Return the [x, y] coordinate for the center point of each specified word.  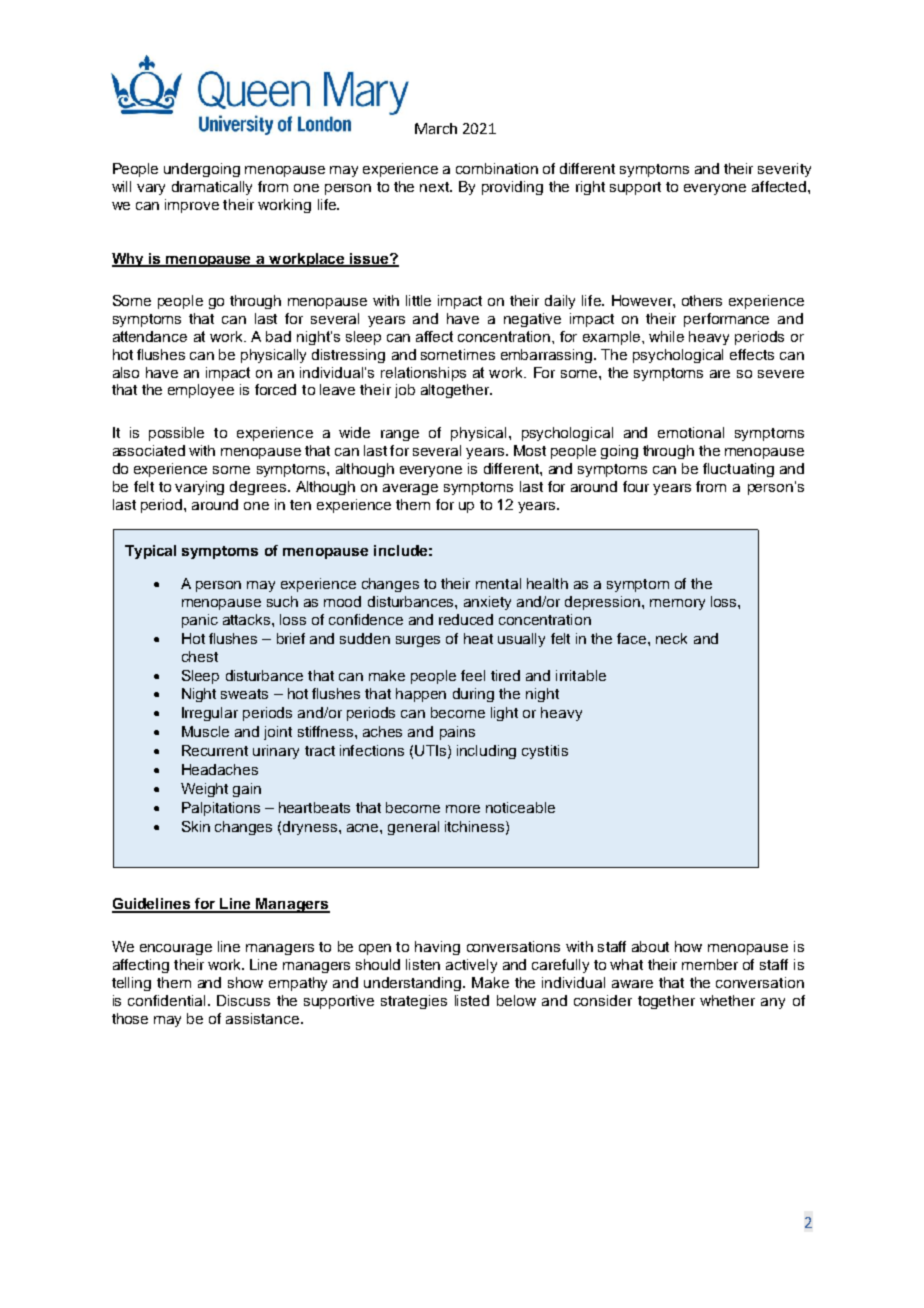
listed [472, 1000]
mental [498, 583]
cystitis [545, 752]
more [463, 809]
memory [677, 604]
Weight [204, 790]
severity [784, 170]
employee [201, 391]
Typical [150, 552]
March [436, 128]
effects [752, 354]
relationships [423, 374]
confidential [166, 1000]
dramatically [212, 188]
